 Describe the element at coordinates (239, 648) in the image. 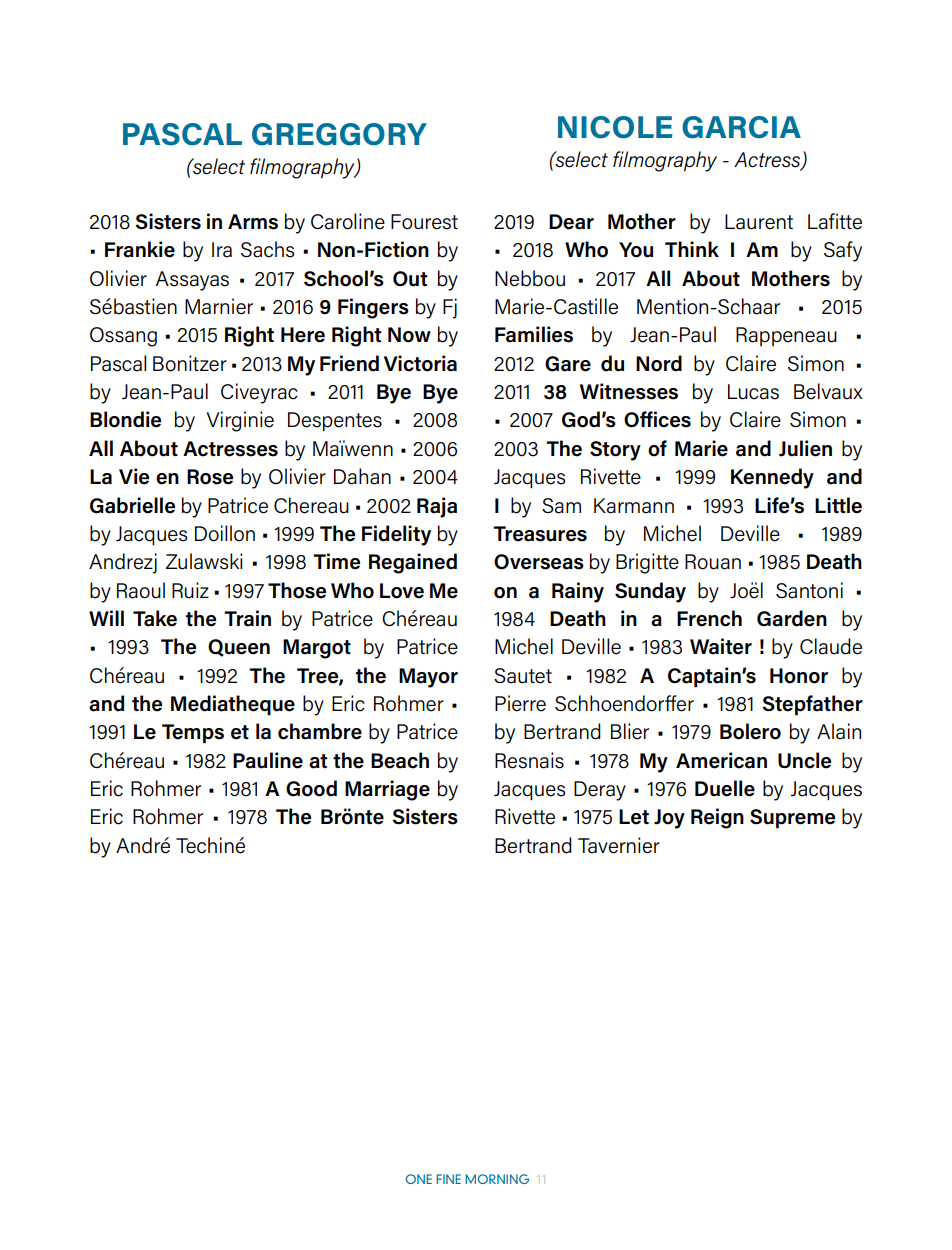

I see `Queen` at that location.
